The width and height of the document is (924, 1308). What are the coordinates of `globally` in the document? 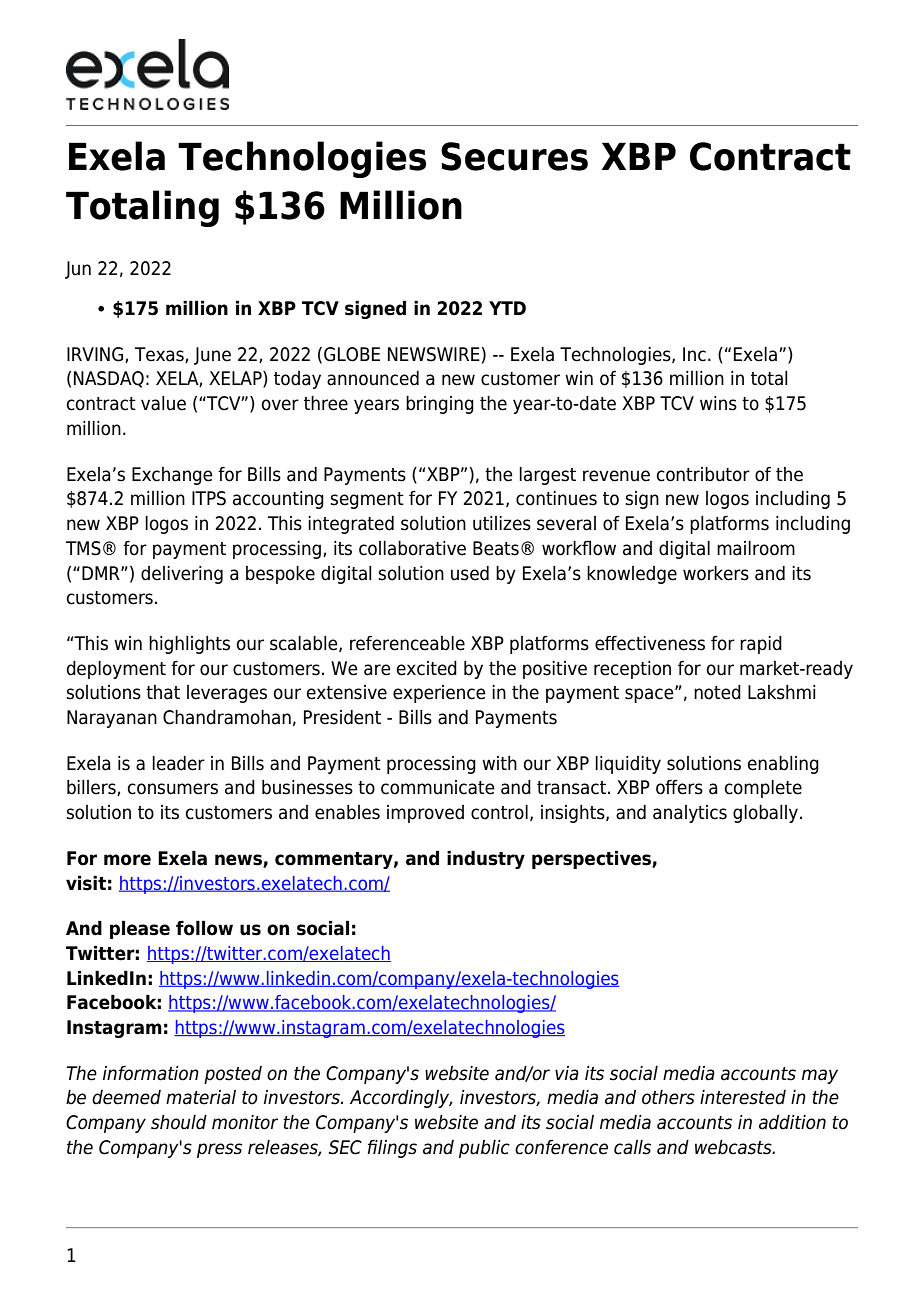 It's located at (765, 814).
